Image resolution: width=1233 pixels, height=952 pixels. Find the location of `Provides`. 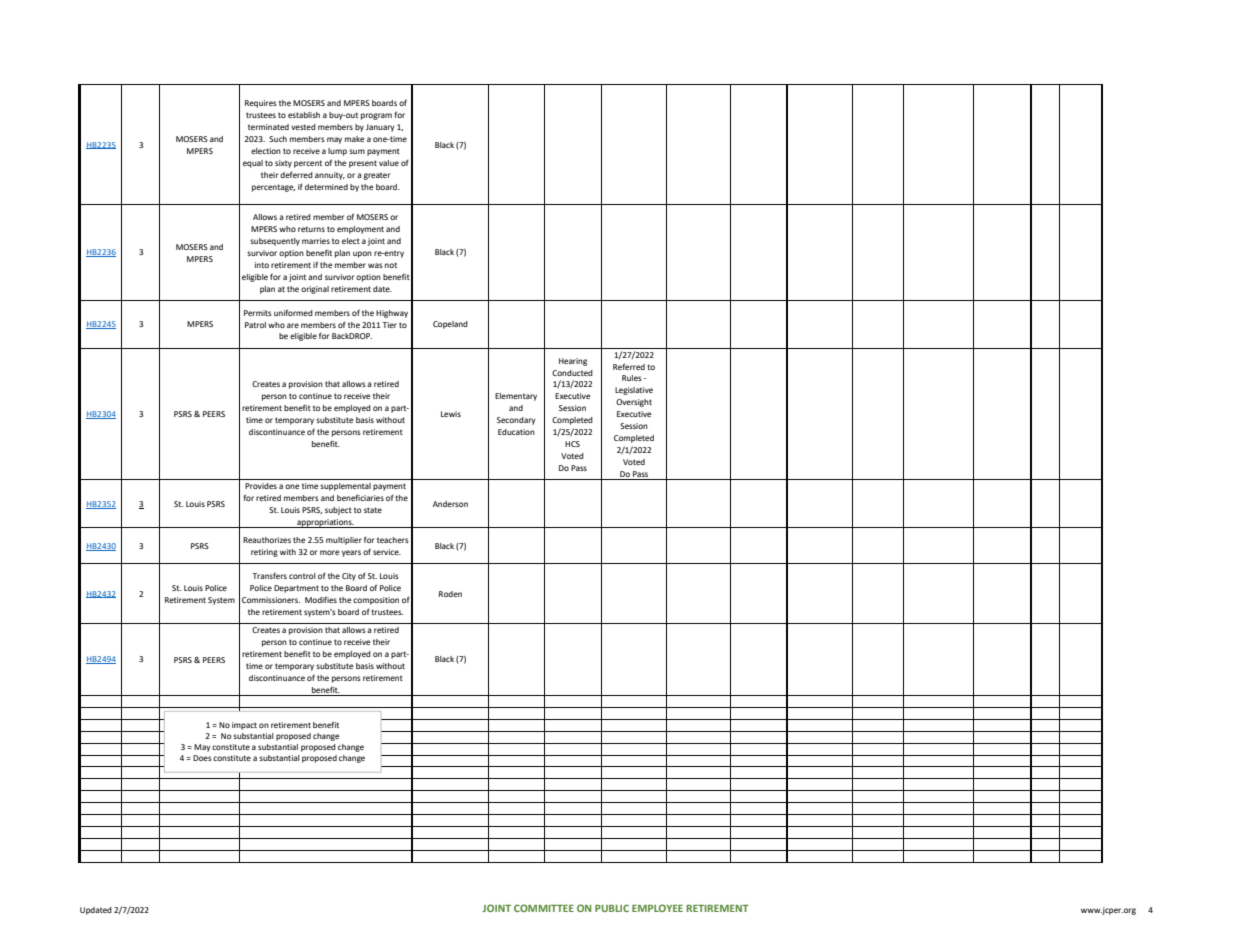

Provides is located at coordinates (261, 486).
